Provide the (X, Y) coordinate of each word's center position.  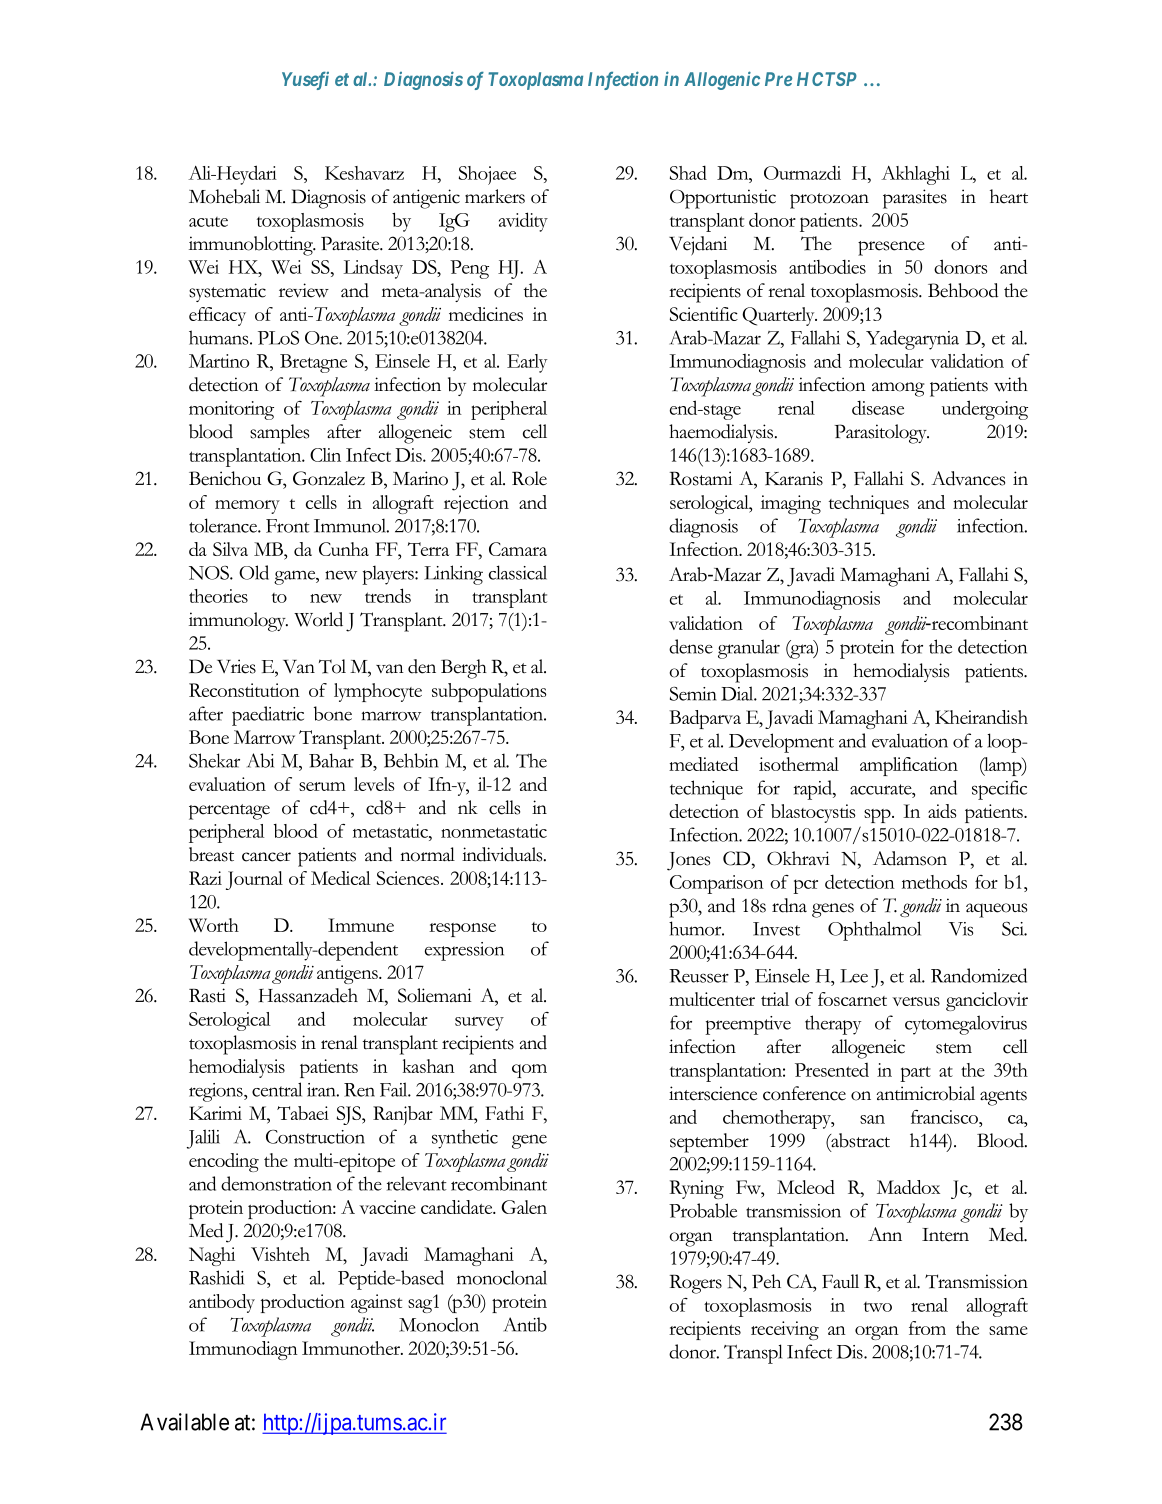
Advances (968, 478)
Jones (688, 861)
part (915, 1074)
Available (184, 1422)
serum (322, 786)
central (277, 1089)
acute (208, 222)
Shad (688, 172)
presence (891, 248)
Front (288, 526)
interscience (713, 1093)
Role (529, 478)
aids (942, 811)
